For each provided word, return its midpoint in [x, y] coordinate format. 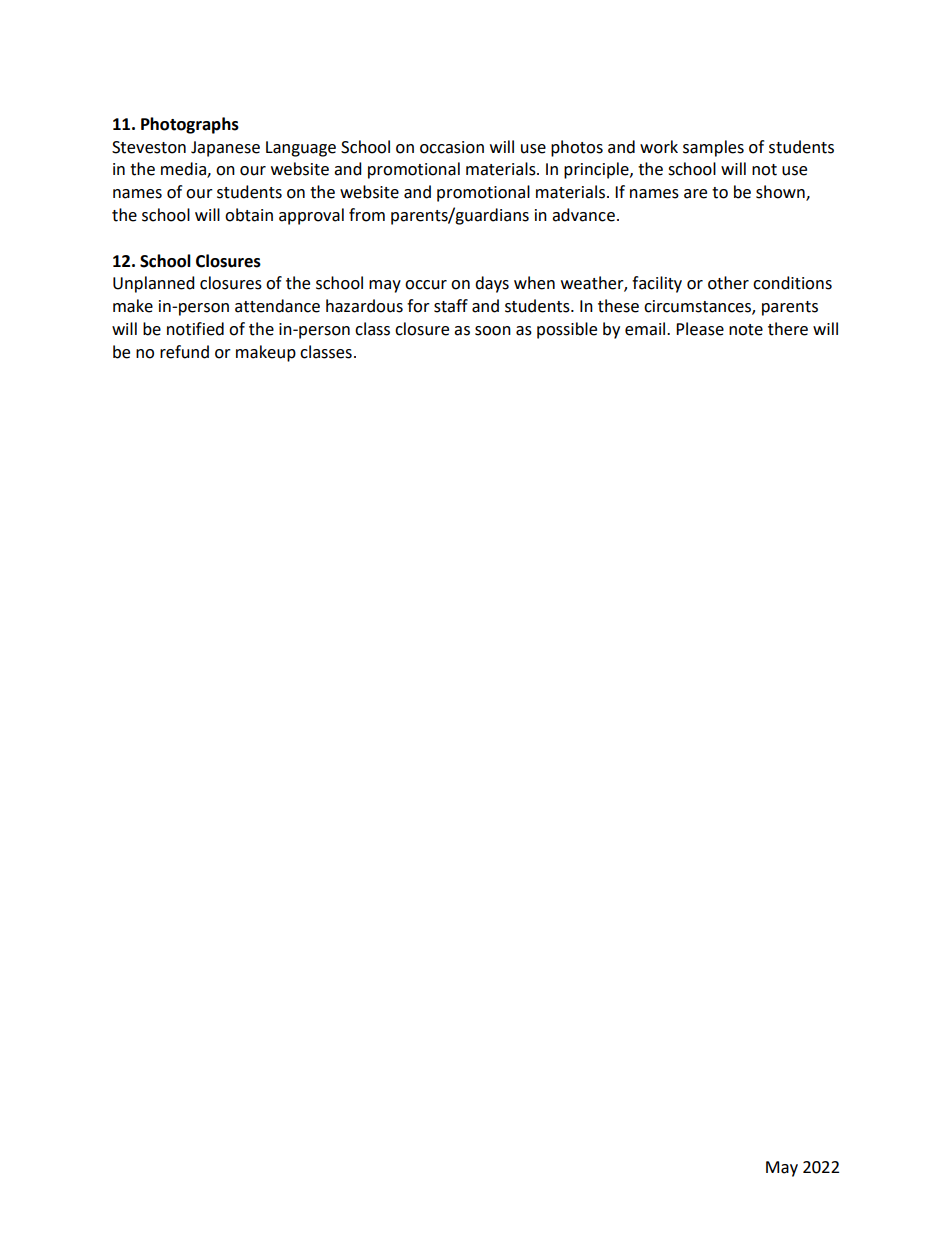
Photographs [190, 125]
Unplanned [154, 284]
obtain [249, 215]
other [728, 283]
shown [781, 193]
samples [713, 148]
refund [184, 352]
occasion [452, 147]
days [492, 284]
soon [493, 331]
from [367, 215]
